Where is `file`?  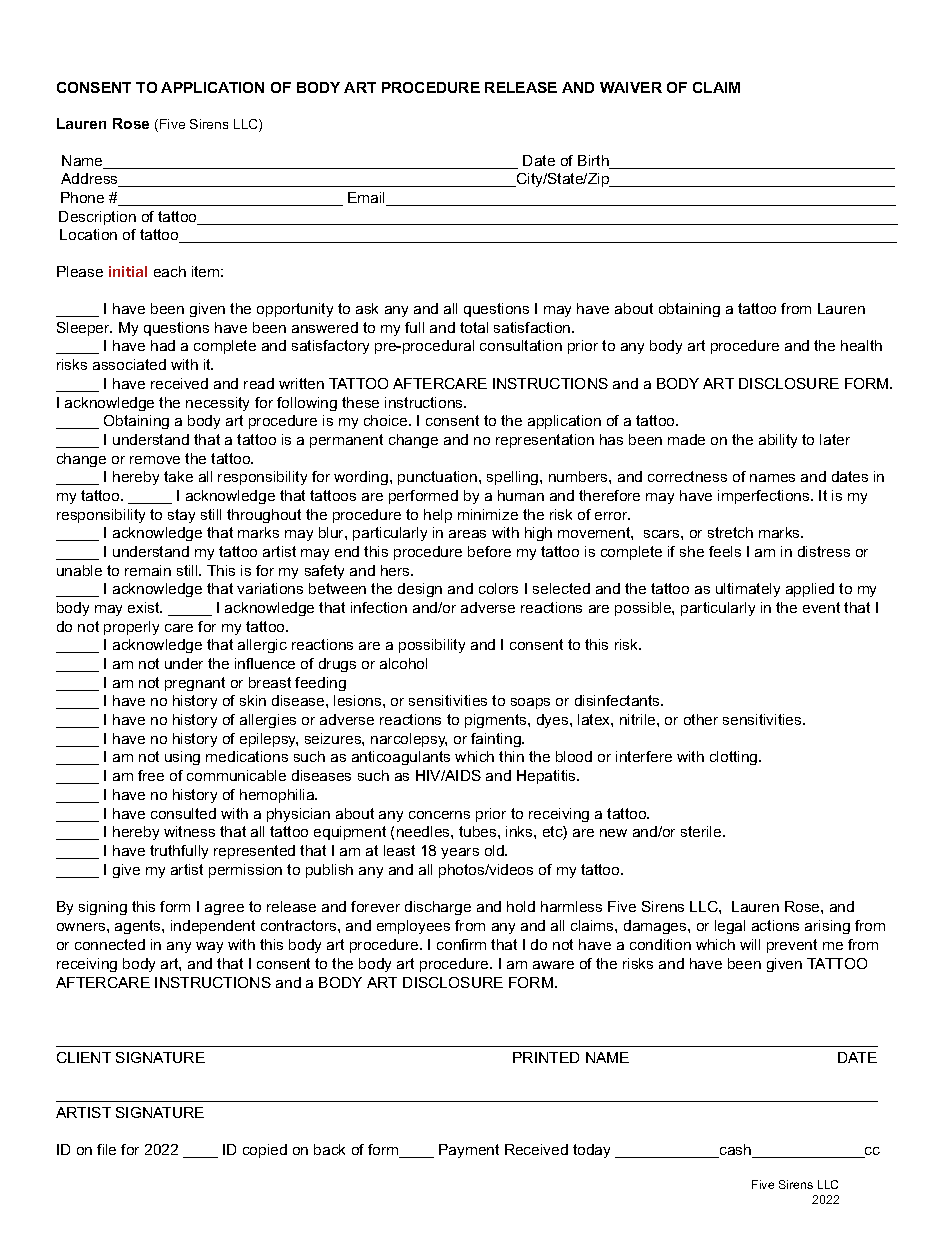 file is located at coordinates (106, 1149).
